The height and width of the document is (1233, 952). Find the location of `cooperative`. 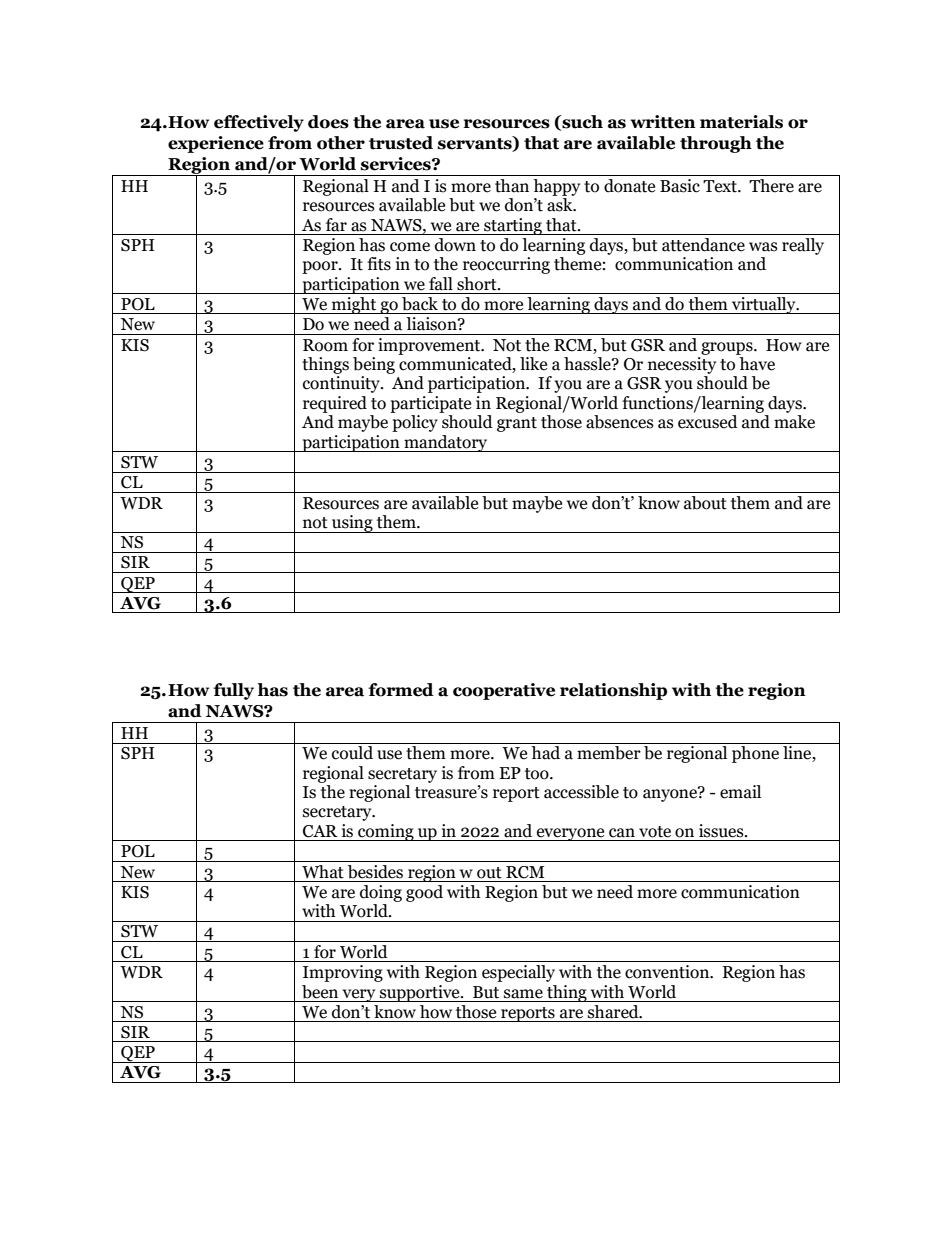

cooperative is located at coordinates (504, 691).
